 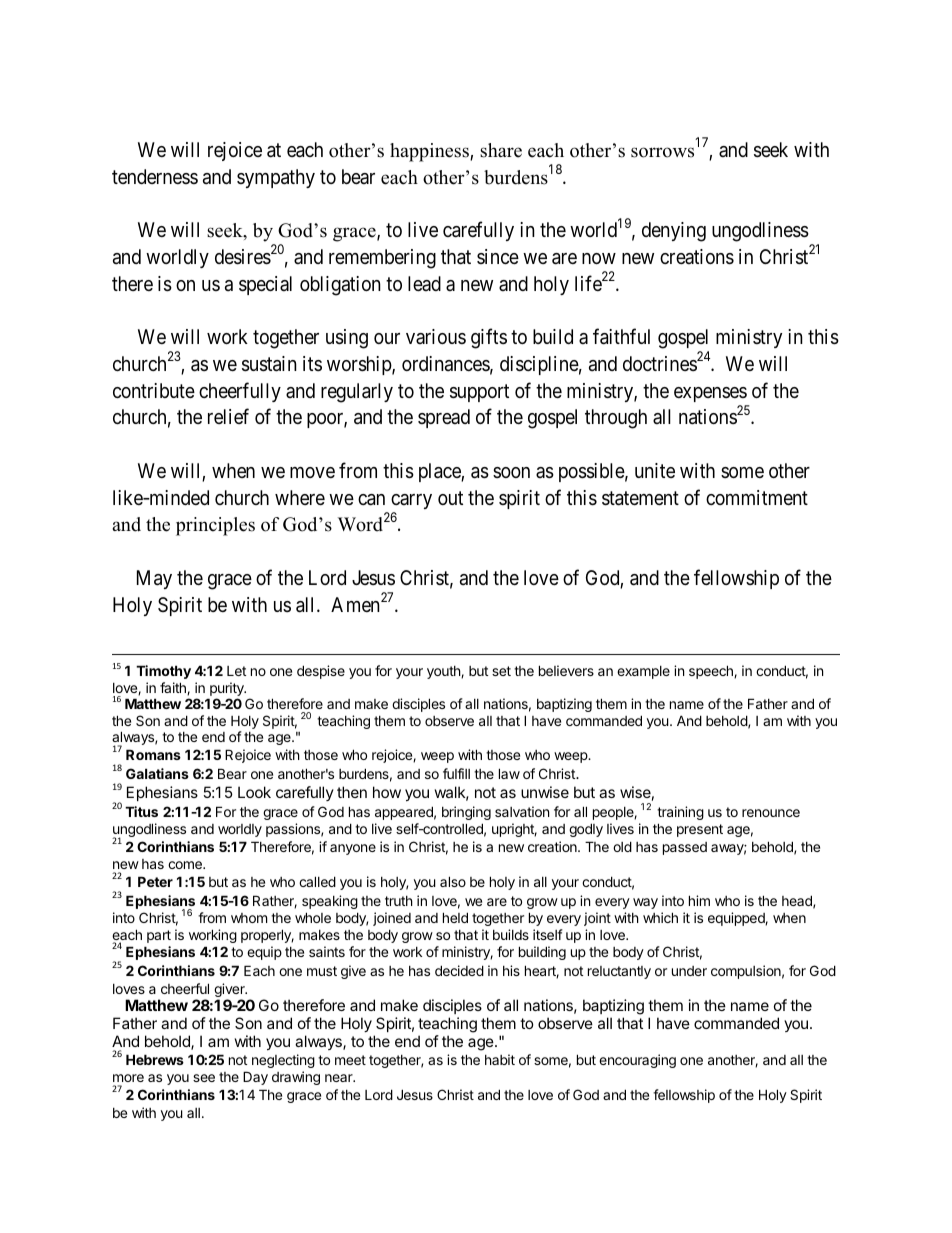 I want to click on tenderness, so click(x=155, y=176).
